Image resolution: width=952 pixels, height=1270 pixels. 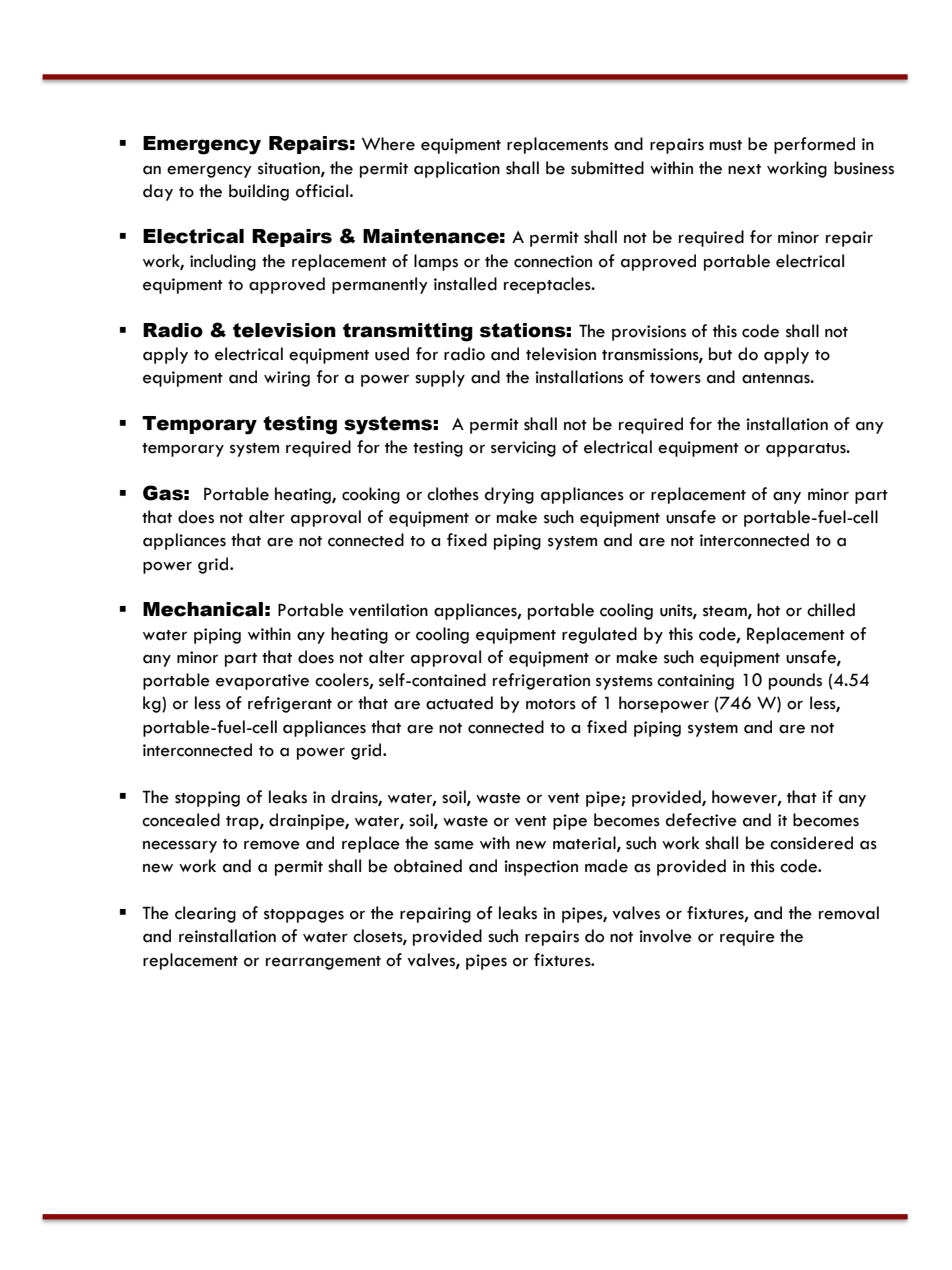 What do you see at coordinates (849, 913) in the page?
I see `removal` at bounding box center [849, 913].
